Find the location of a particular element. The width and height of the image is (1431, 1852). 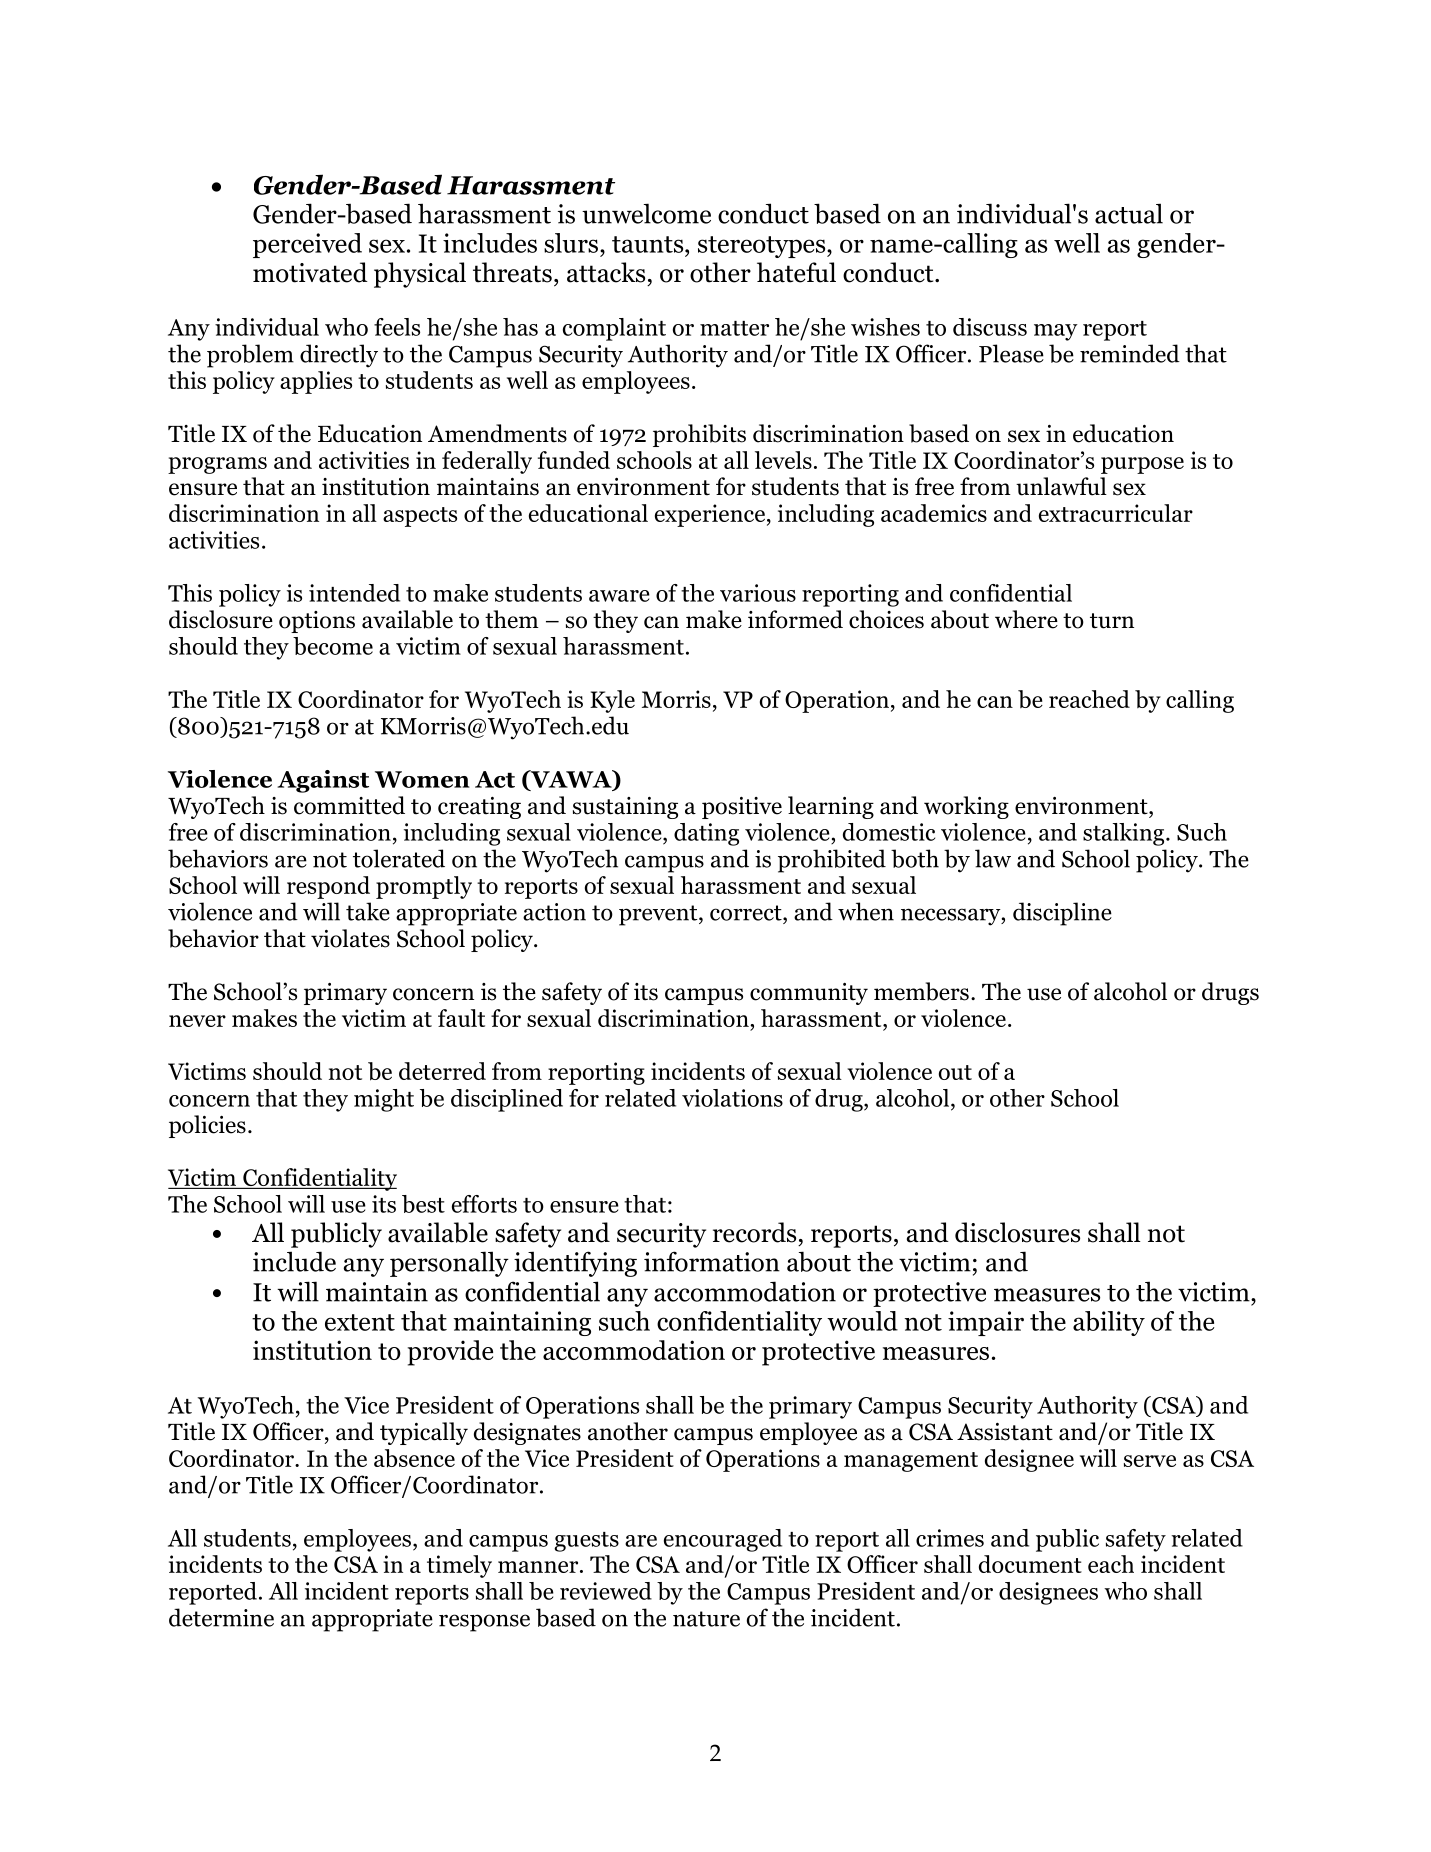

might is located at coordinates (384, 1100).
